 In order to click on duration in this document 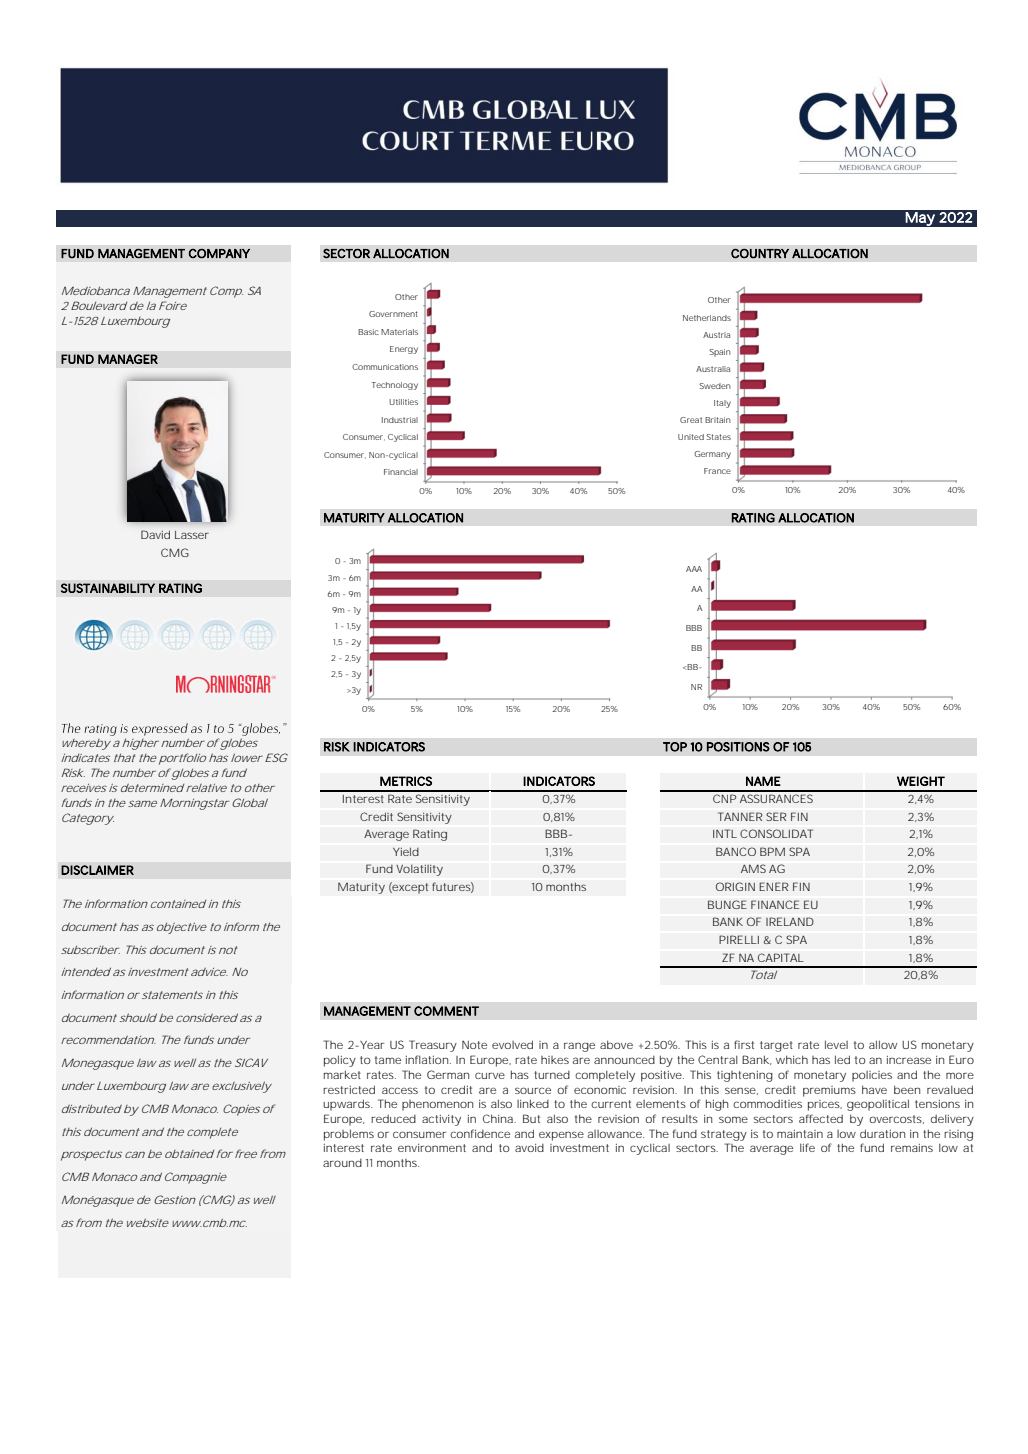, I will do `click(882, 1133)`.
